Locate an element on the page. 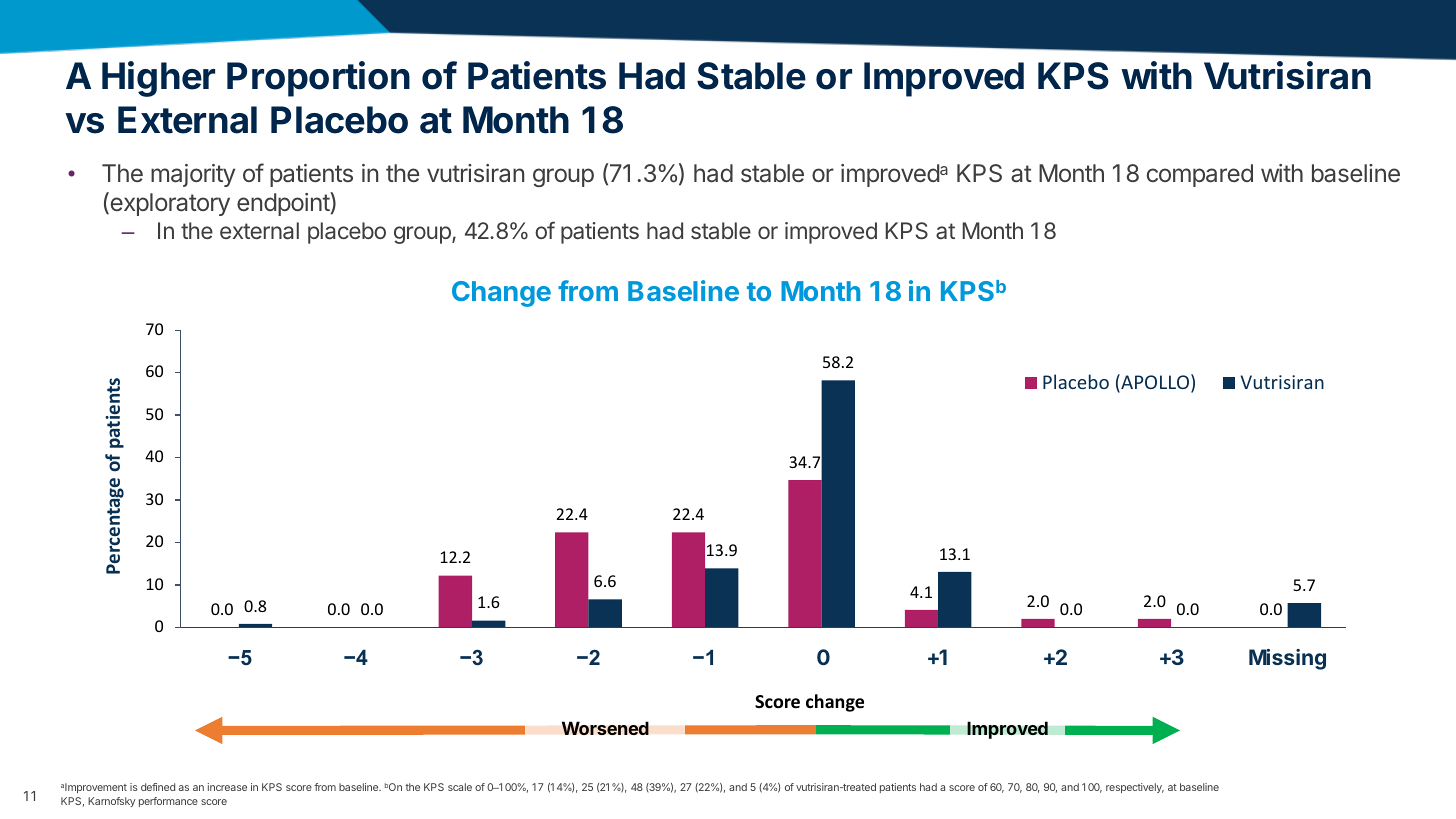 The height and width of the image is (819, 1456). Higher is located at coordinates (158, 79).
